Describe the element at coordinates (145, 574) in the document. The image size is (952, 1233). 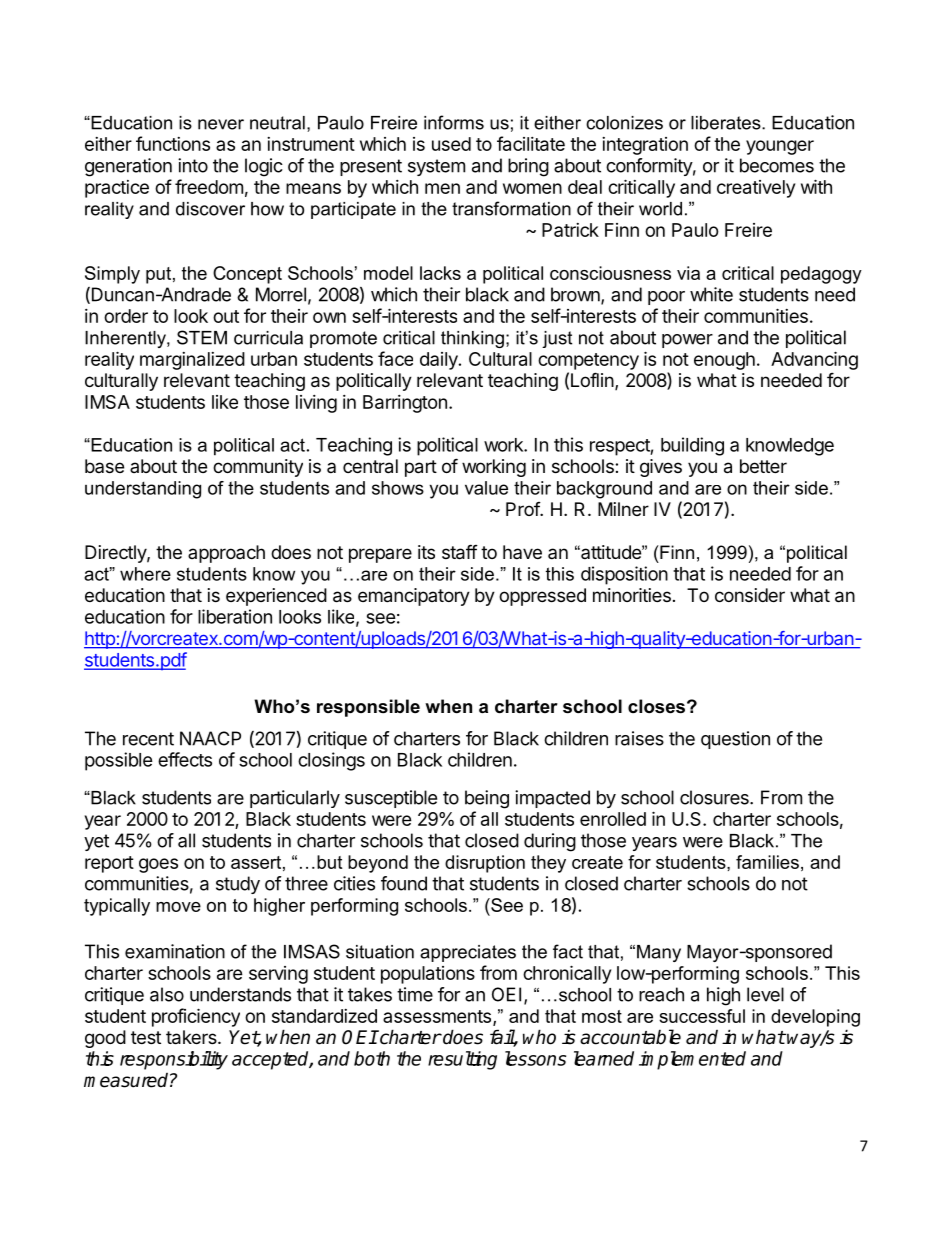
I see `where` at that location.
